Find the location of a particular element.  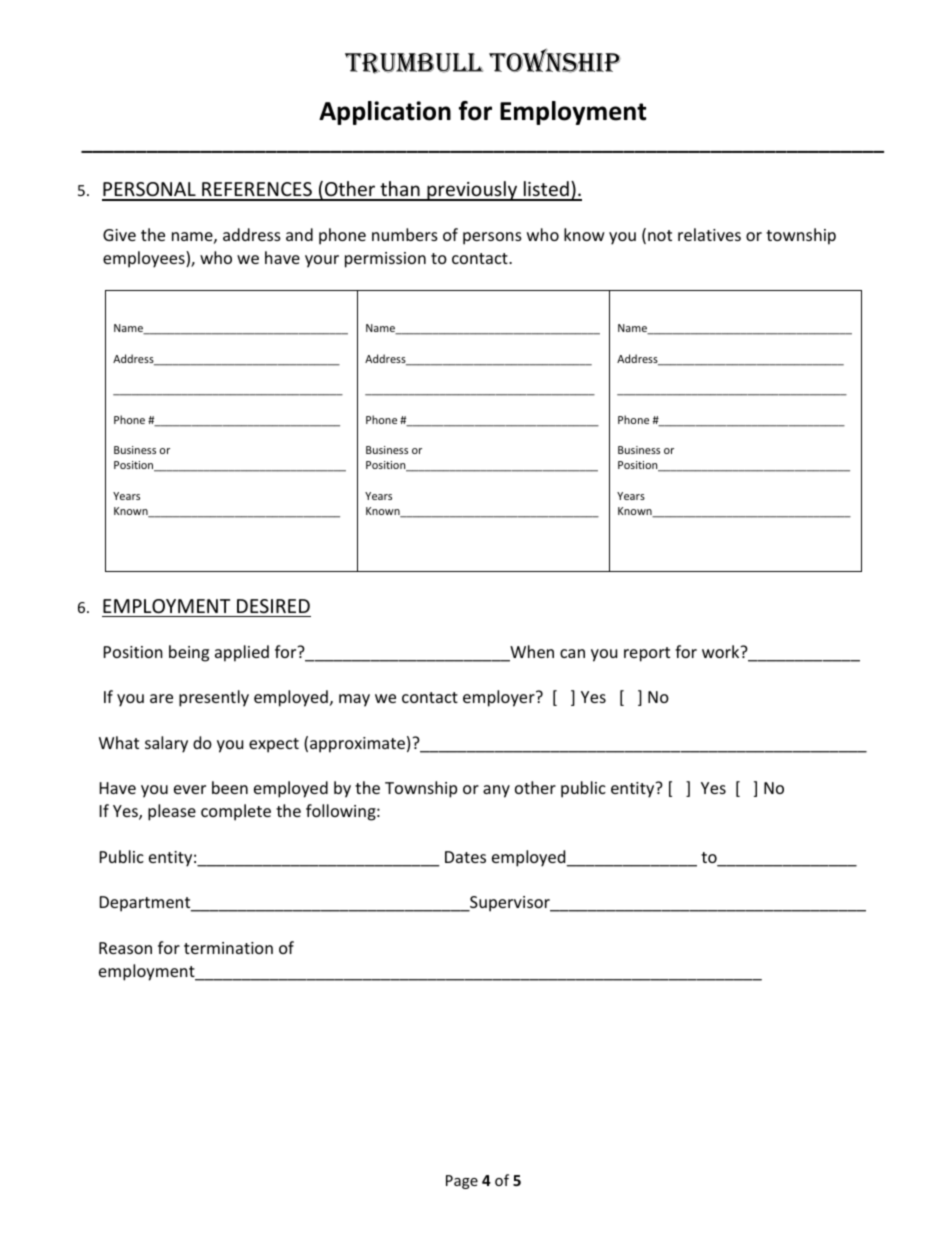

employer is located at coordinates (500, 698).
